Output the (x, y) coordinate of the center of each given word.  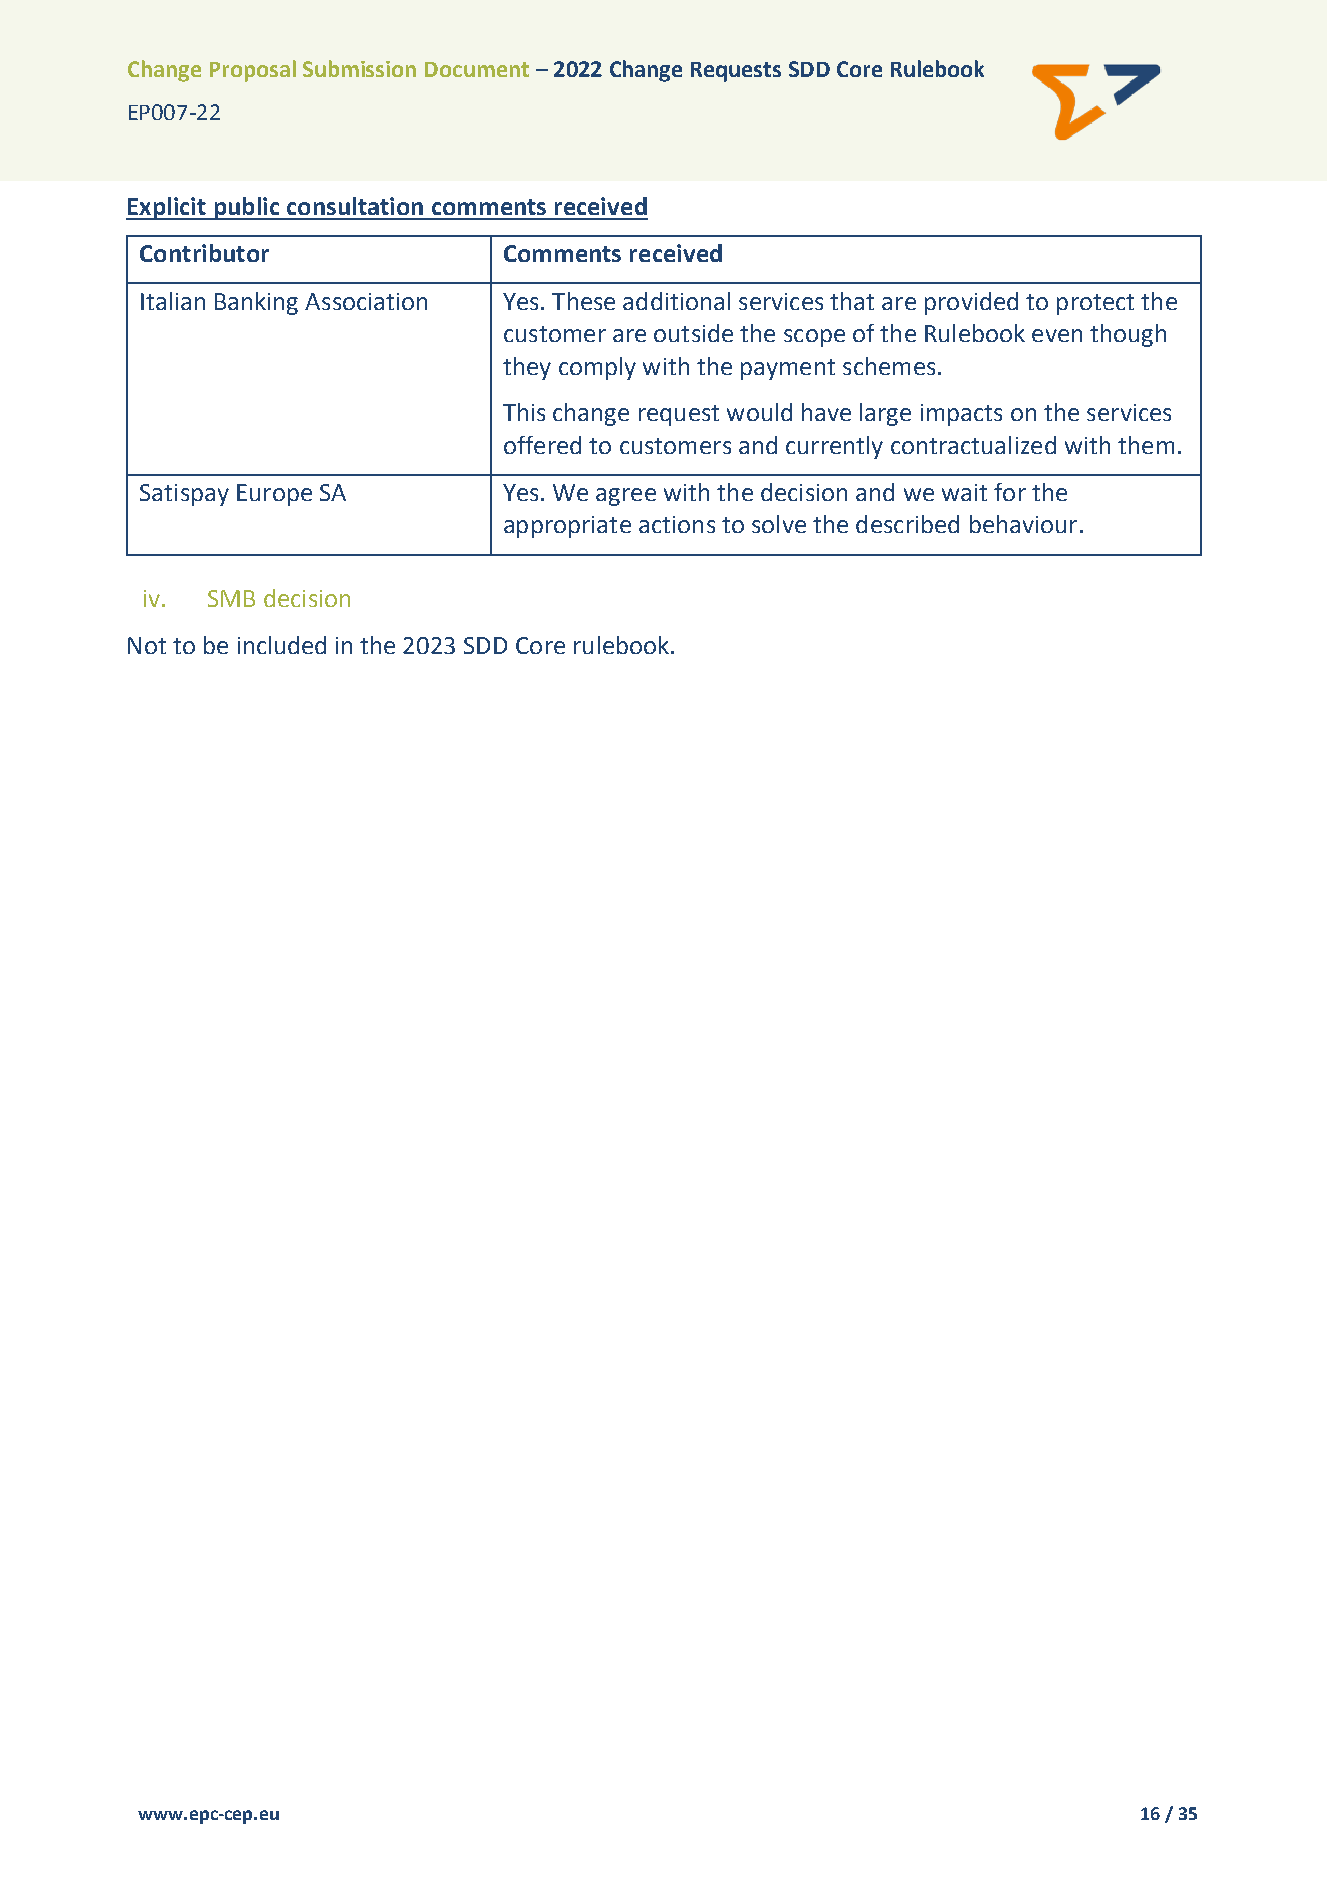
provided (971, 303)
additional (676, 301)
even (1057, 335)
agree (626, 497)
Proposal (253, 71)
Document (477, 69)
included (282, 645)
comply (597, 368)
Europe (274, 495)
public (247, 208)
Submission (359, 68)
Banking (256, 303)
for (1010, 492)
